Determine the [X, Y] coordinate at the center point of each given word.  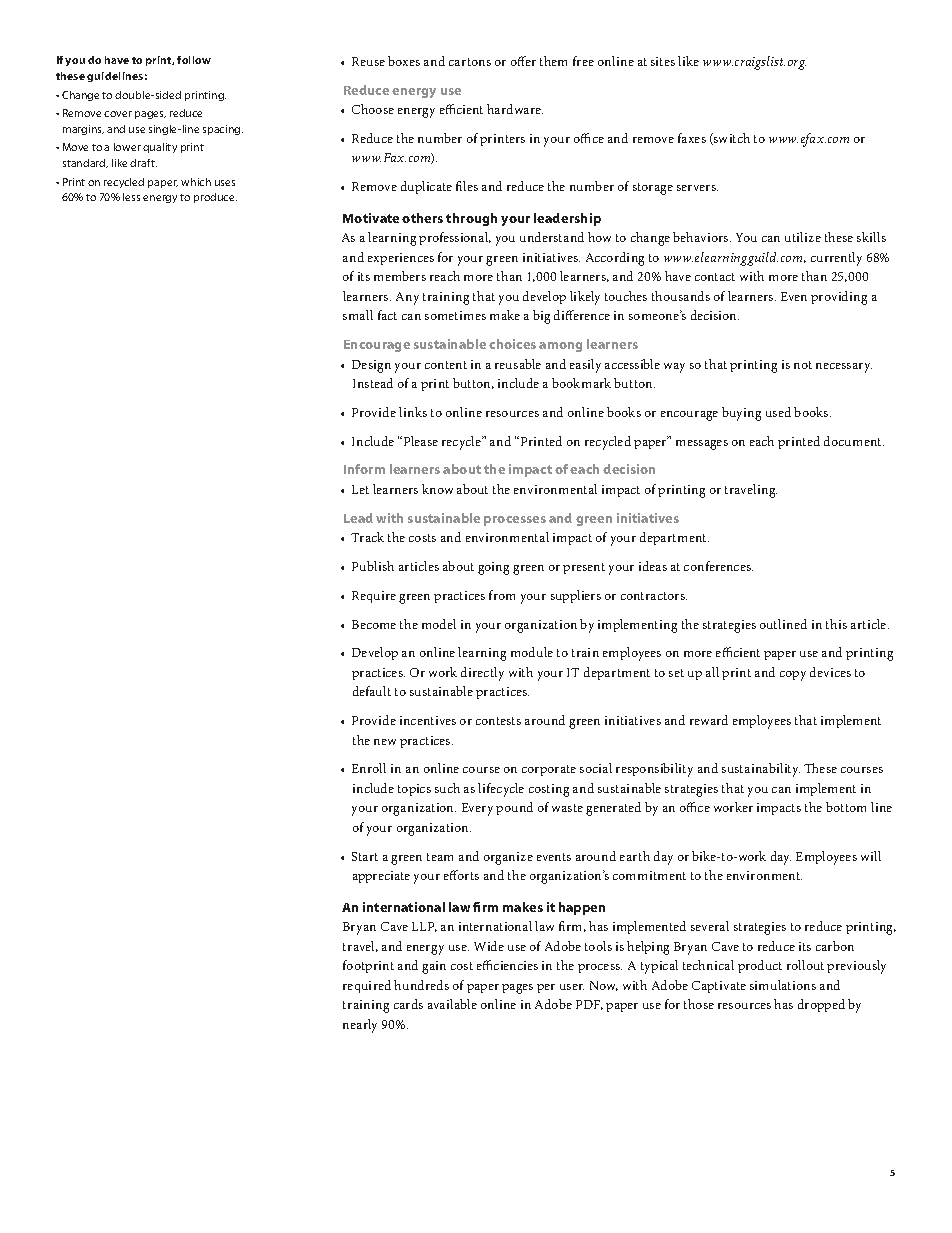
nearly [360, 1026]
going [493, 568]
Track [367, 537]
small [358, 315]
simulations [783, 985]
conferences [718, 566]
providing [839, 298]
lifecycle [501, 790]
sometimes [455, 315]
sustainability [761, 770]
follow [194, 60]
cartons [470, 62]
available [452, 1004]
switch [731, 139]
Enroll [369, 768]
